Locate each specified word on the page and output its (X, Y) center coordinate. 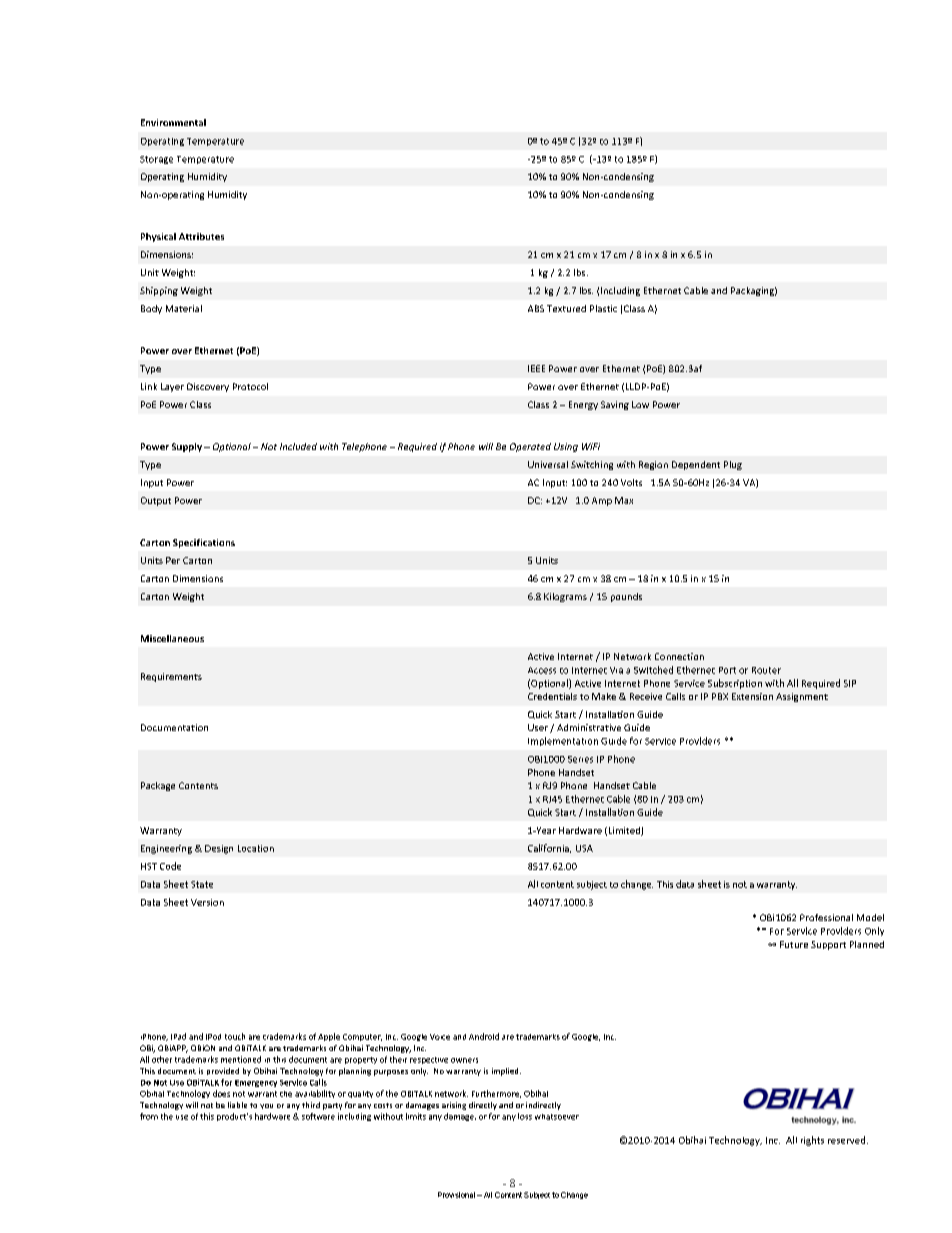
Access (542, 670)
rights (812, 1141)
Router (766, 670)
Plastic (603, 308)
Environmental (173, 122)
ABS (536, 308)
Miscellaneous (172, 638)
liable (237, 1105)
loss (525, 1116)
